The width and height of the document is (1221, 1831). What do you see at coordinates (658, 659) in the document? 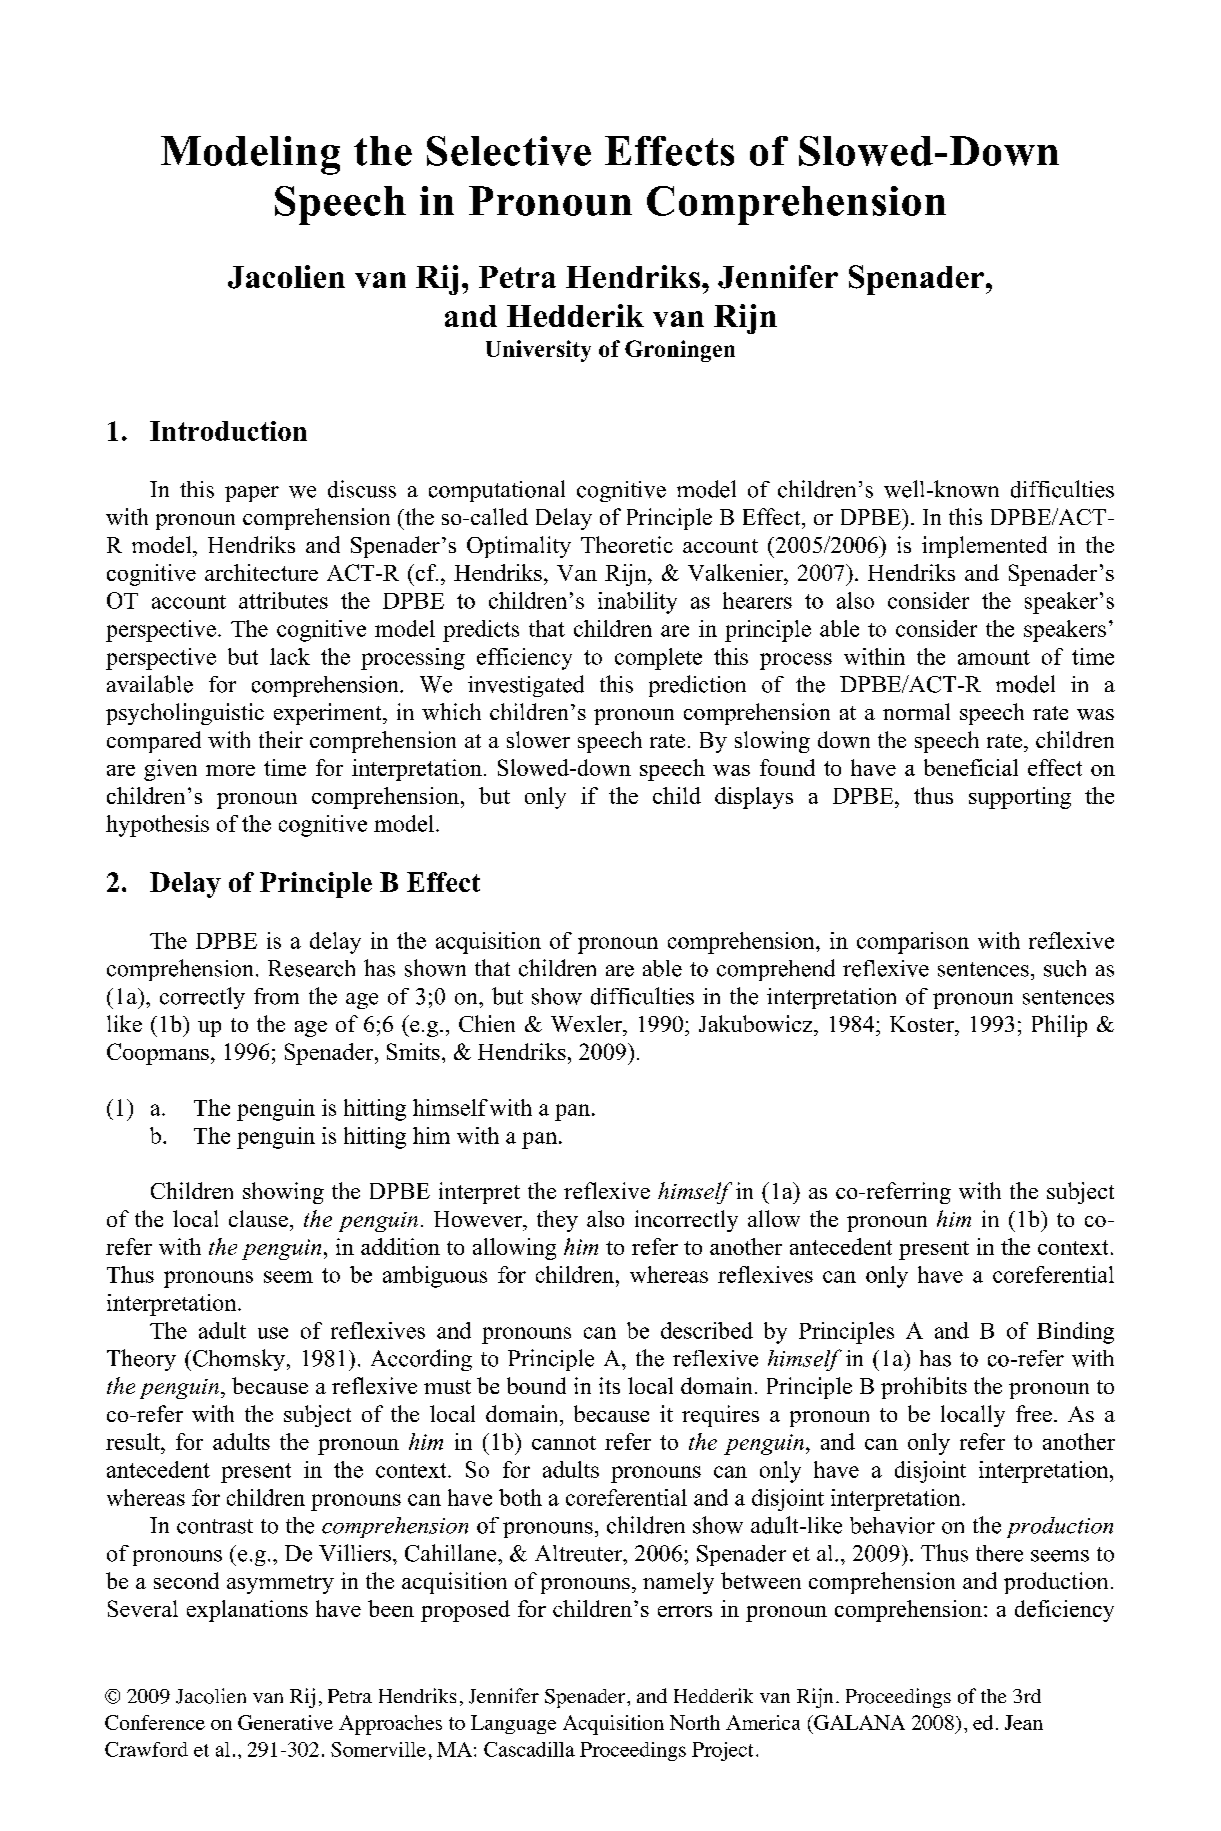
I see `complete` at bounding box center [658, 659].
